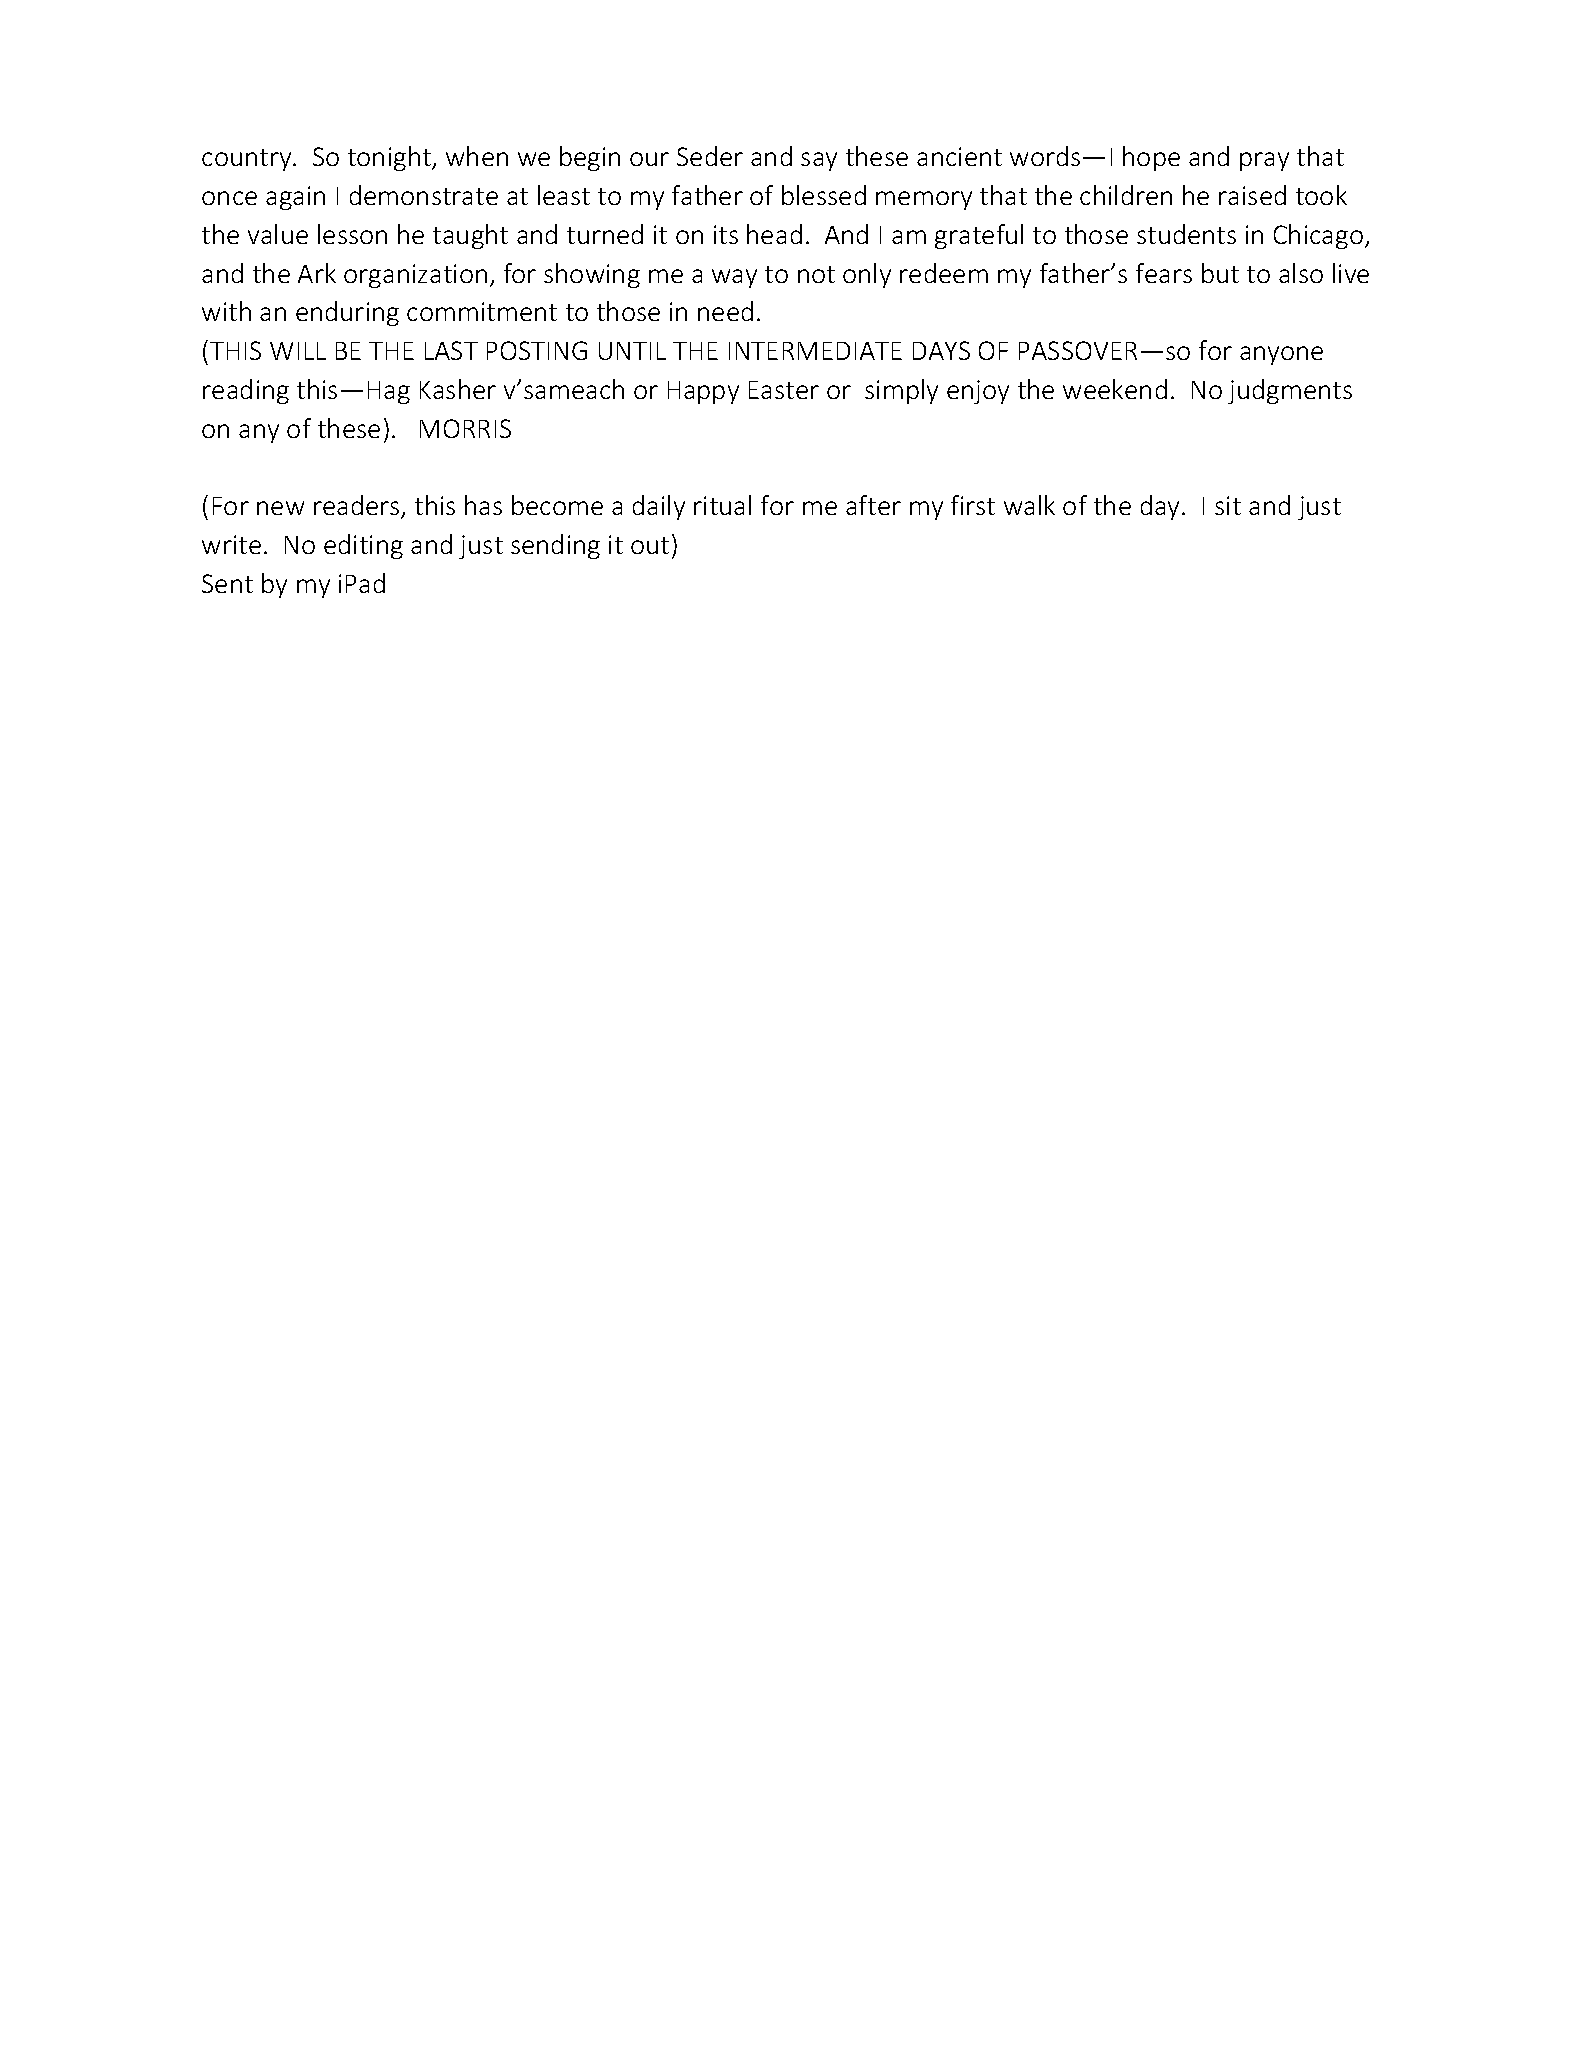 This screenshot has width=1583, height=2048. Describe the element at coordinates (390, 158) in the screenshot. I see `tonight` at that location.
